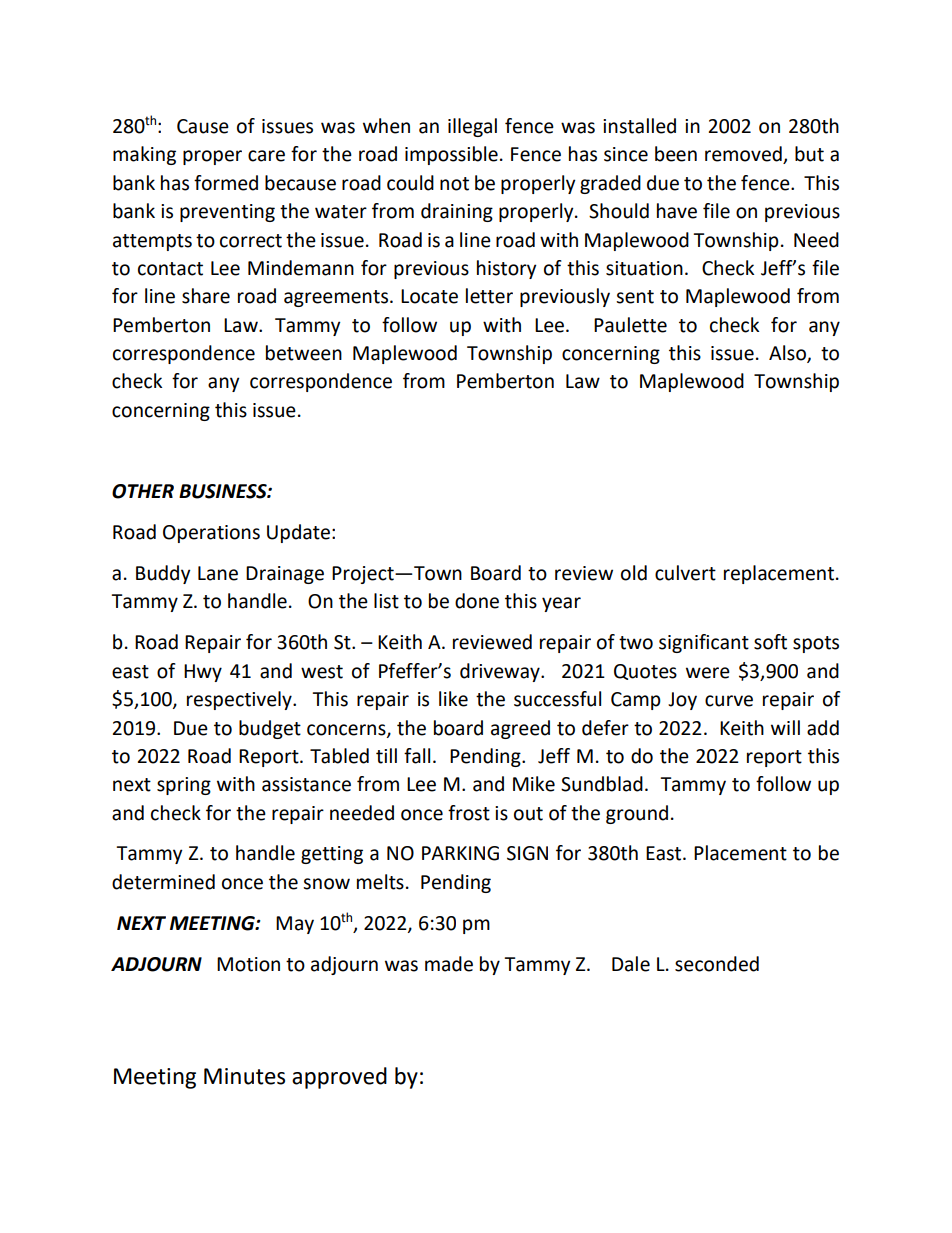  I want to click on impossible, so click(451, 155).
